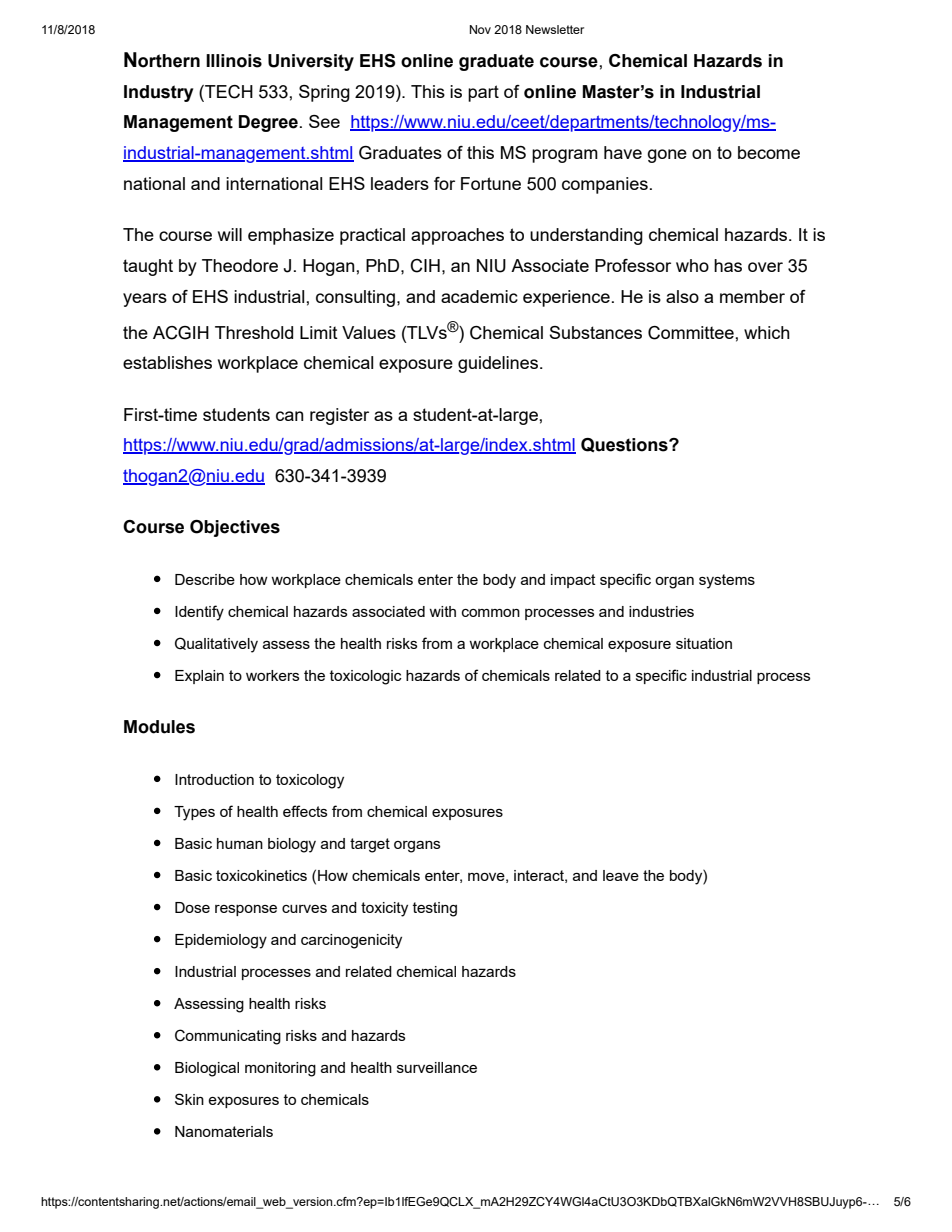 This screenshot has width=952, height=1232. What do you see at coordinates (480, 29) in the screenshot?
I see `Nov` at bounding box center [480, 29].
